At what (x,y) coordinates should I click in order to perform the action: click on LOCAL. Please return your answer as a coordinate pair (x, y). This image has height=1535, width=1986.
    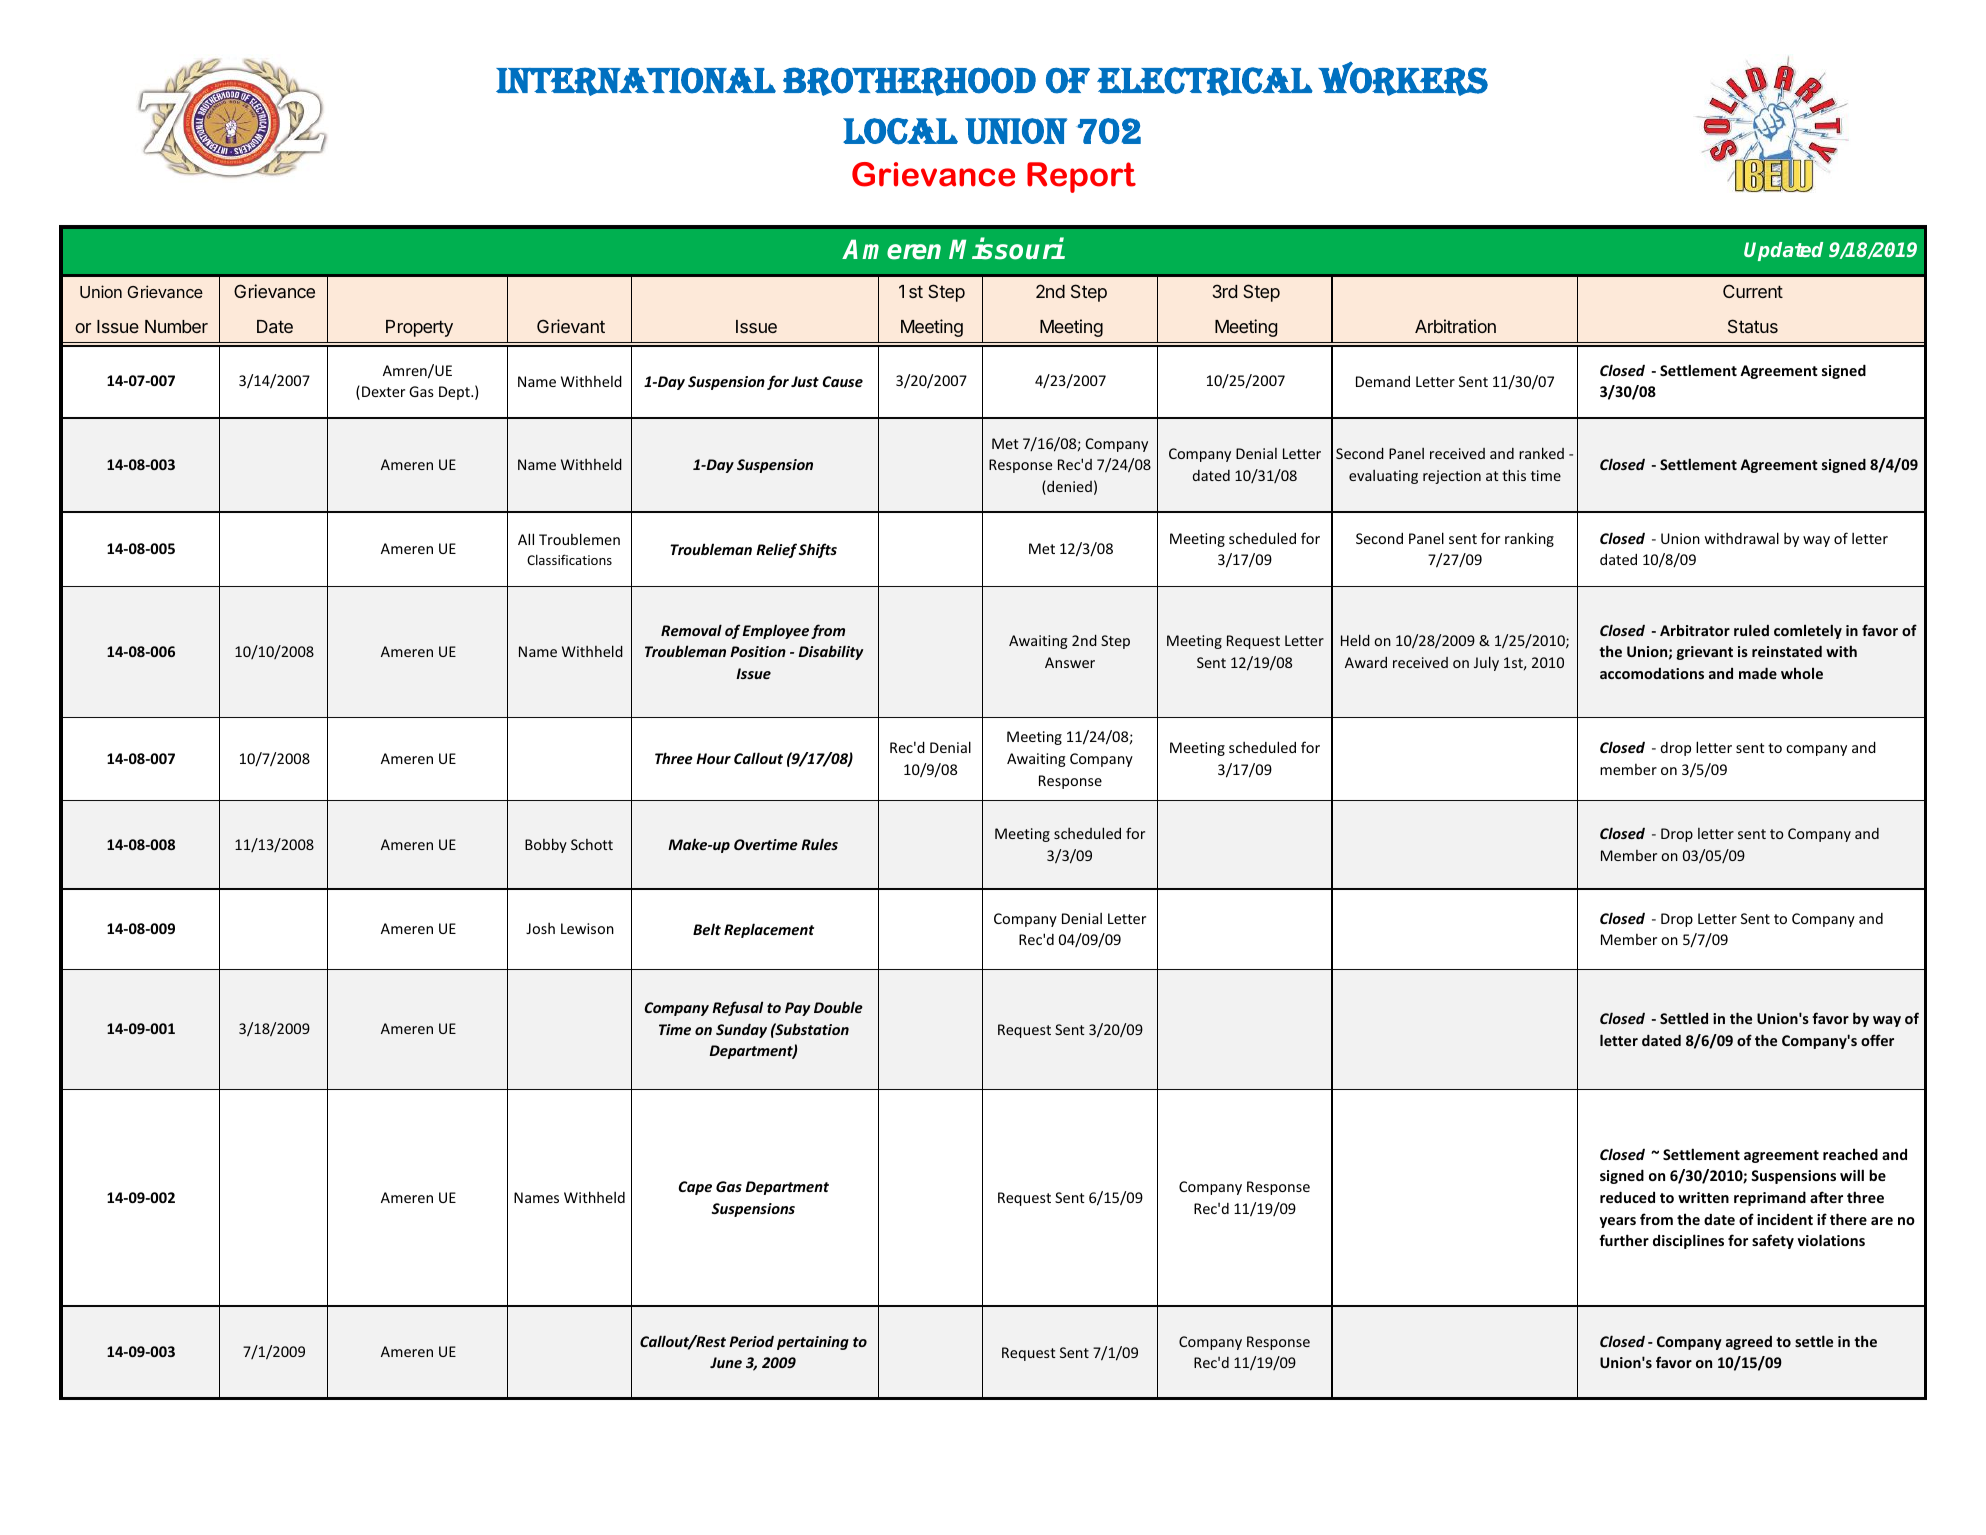
    Looking at the image, I should click on (900, 131).
